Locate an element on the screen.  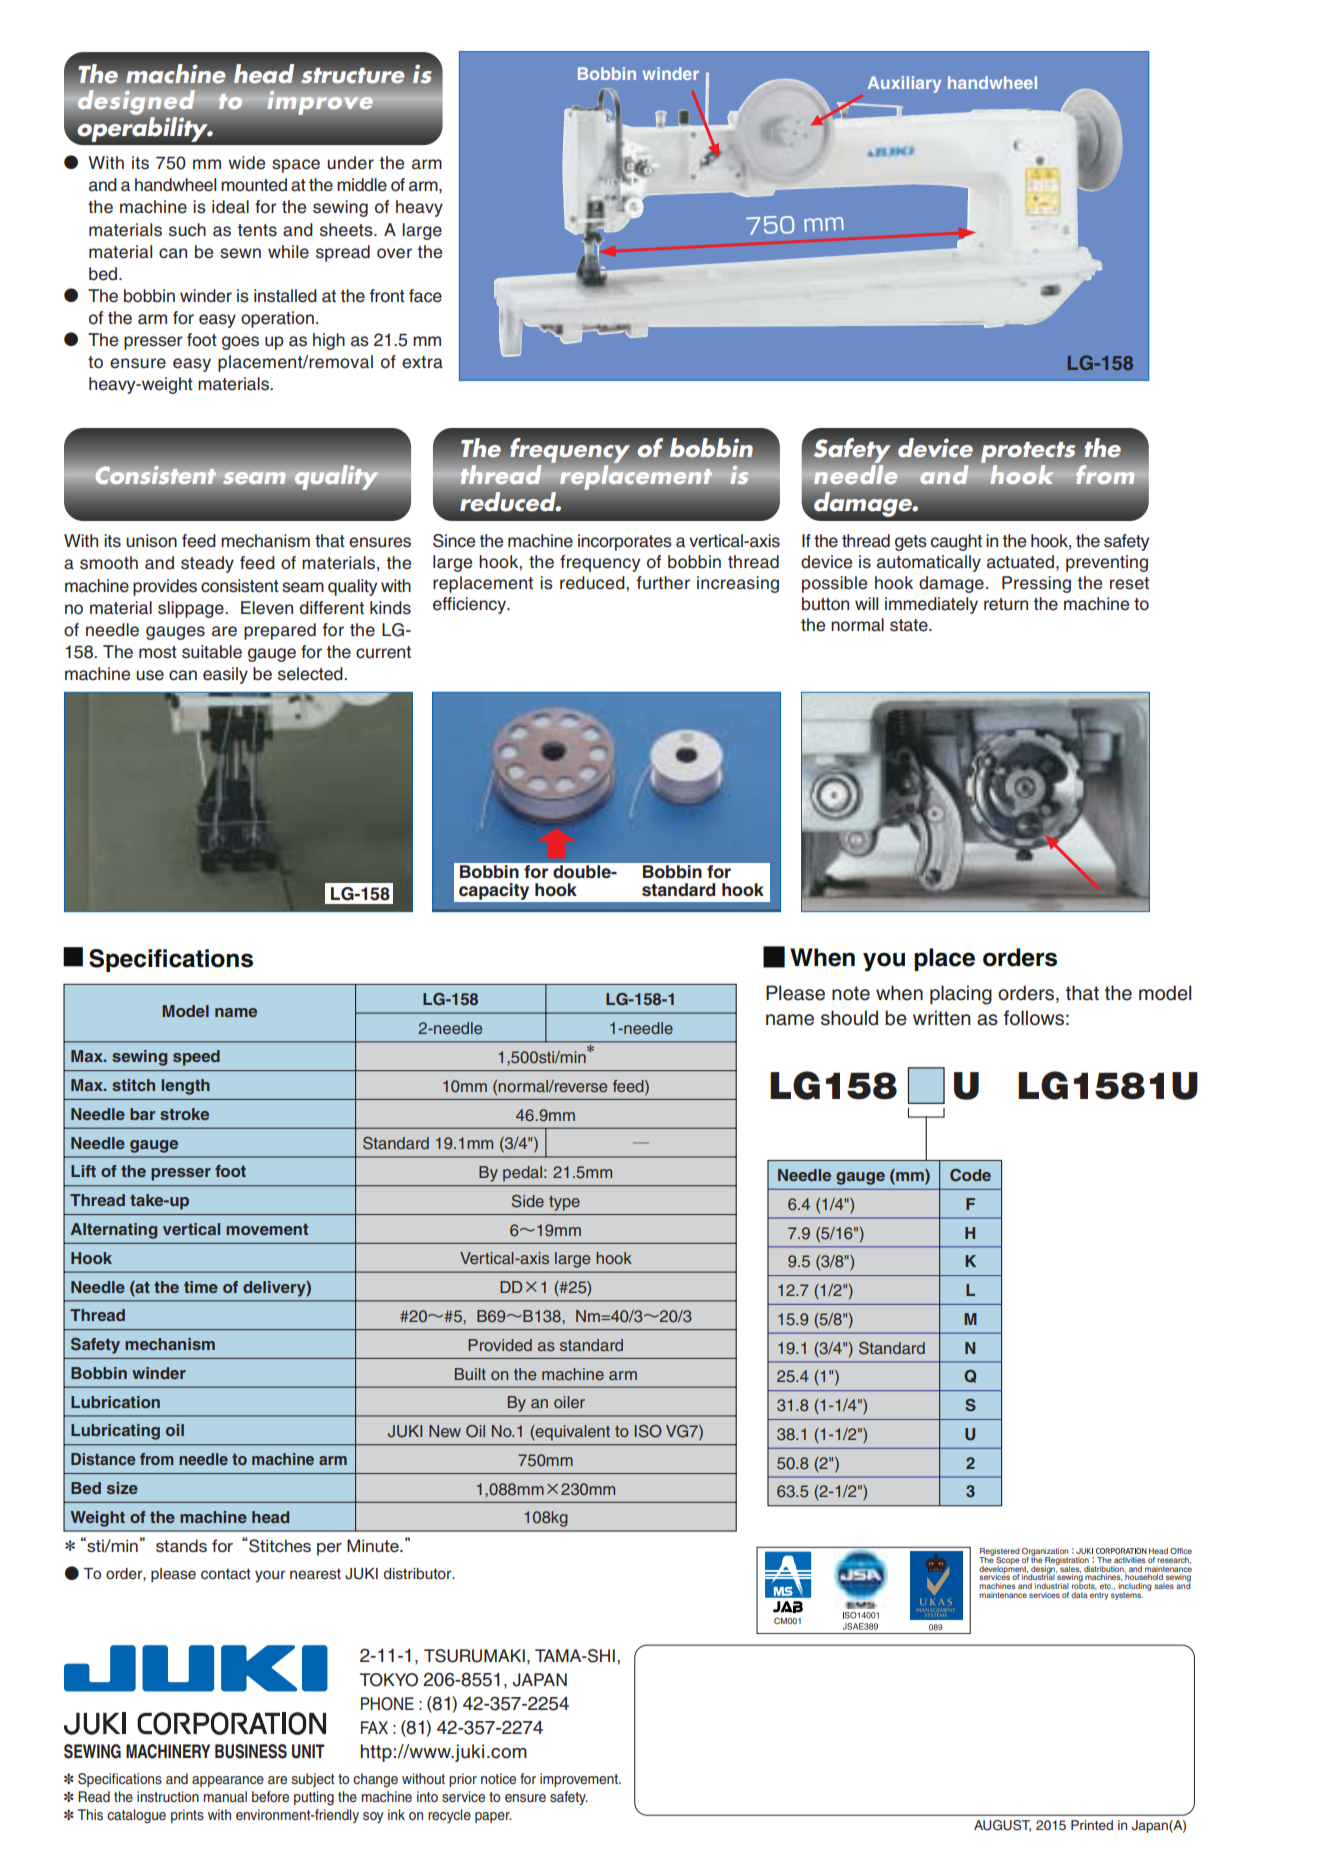
note is located at coordinates (851, 993).
